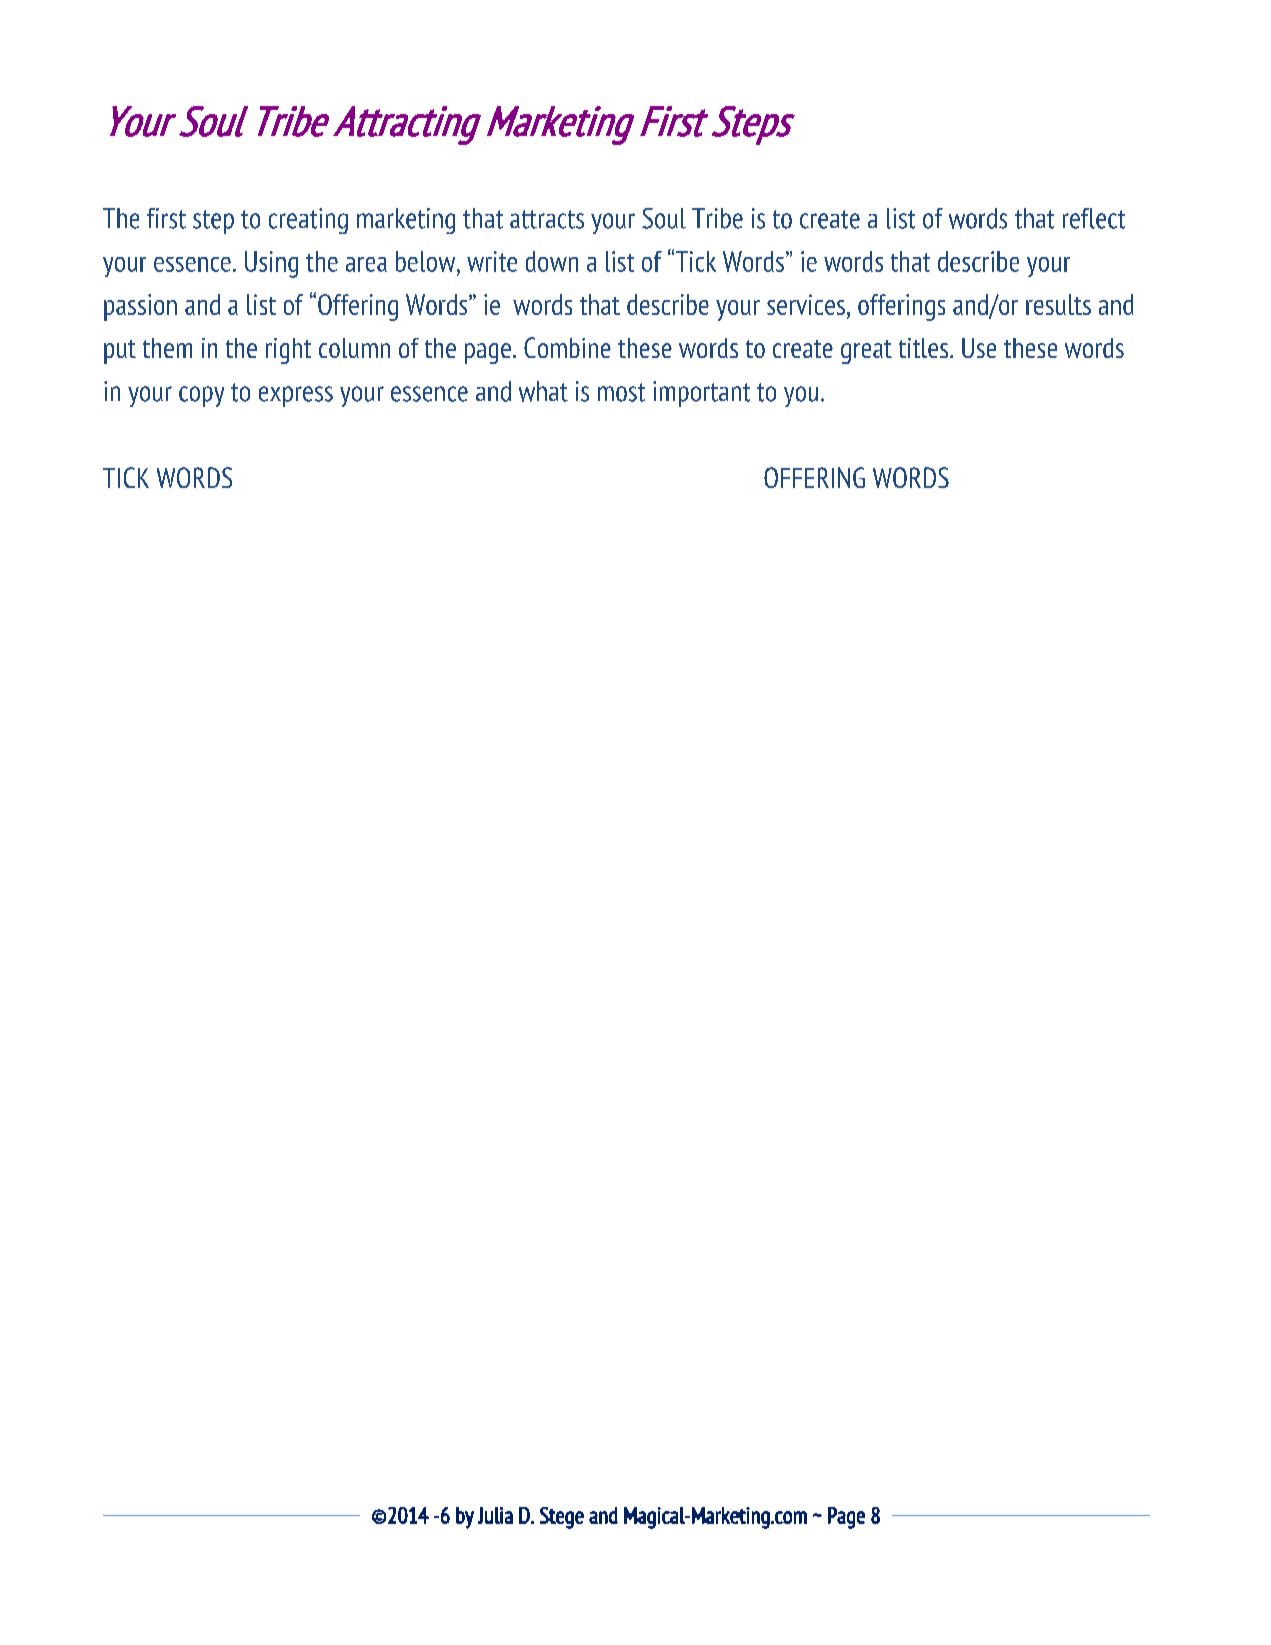  Describe the element at coordinates (543, 391) in the screenshot. I see `what` at that location.
